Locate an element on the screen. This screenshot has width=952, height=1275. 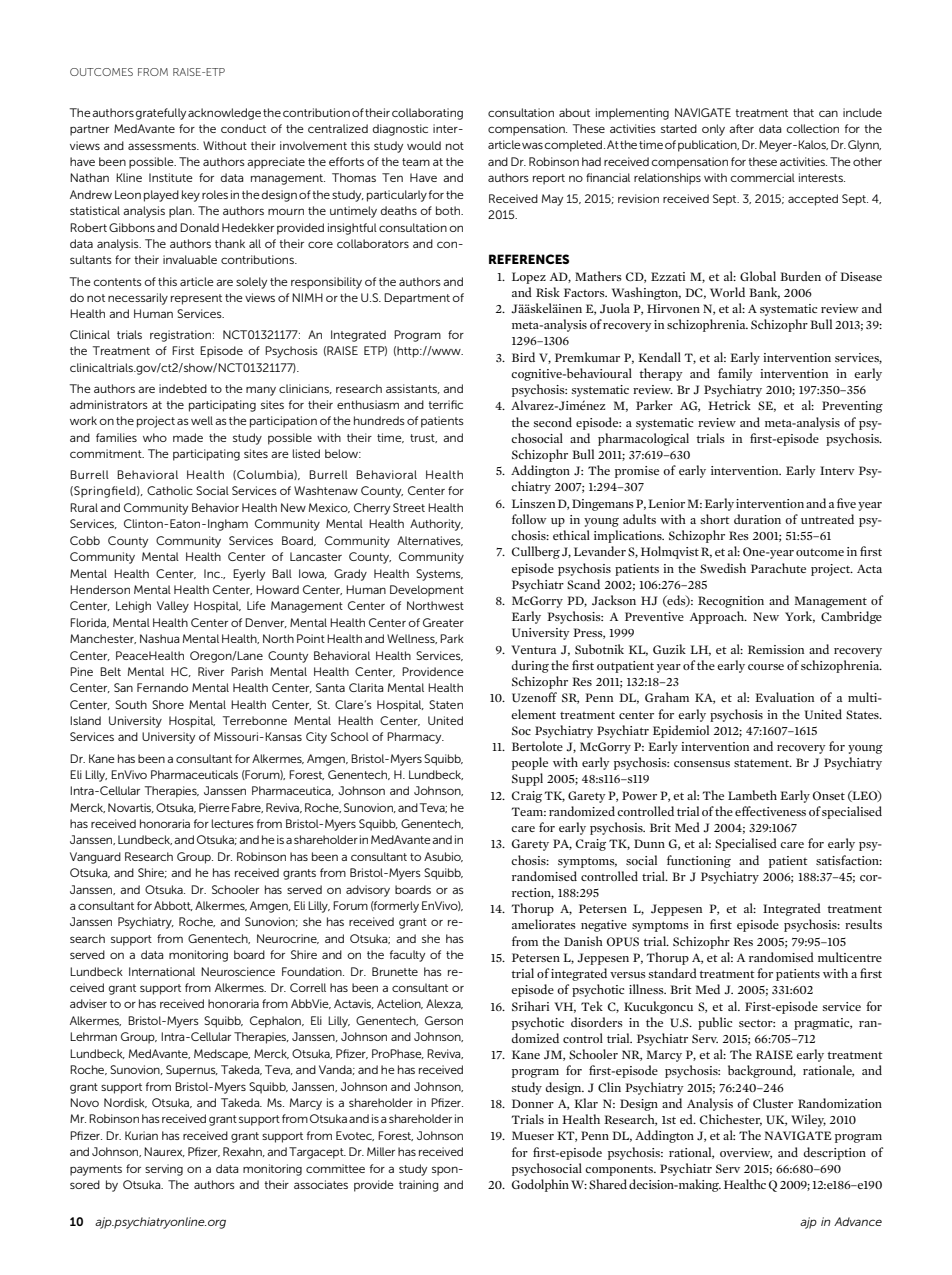
overview is located at coordinates (746, 1153).
